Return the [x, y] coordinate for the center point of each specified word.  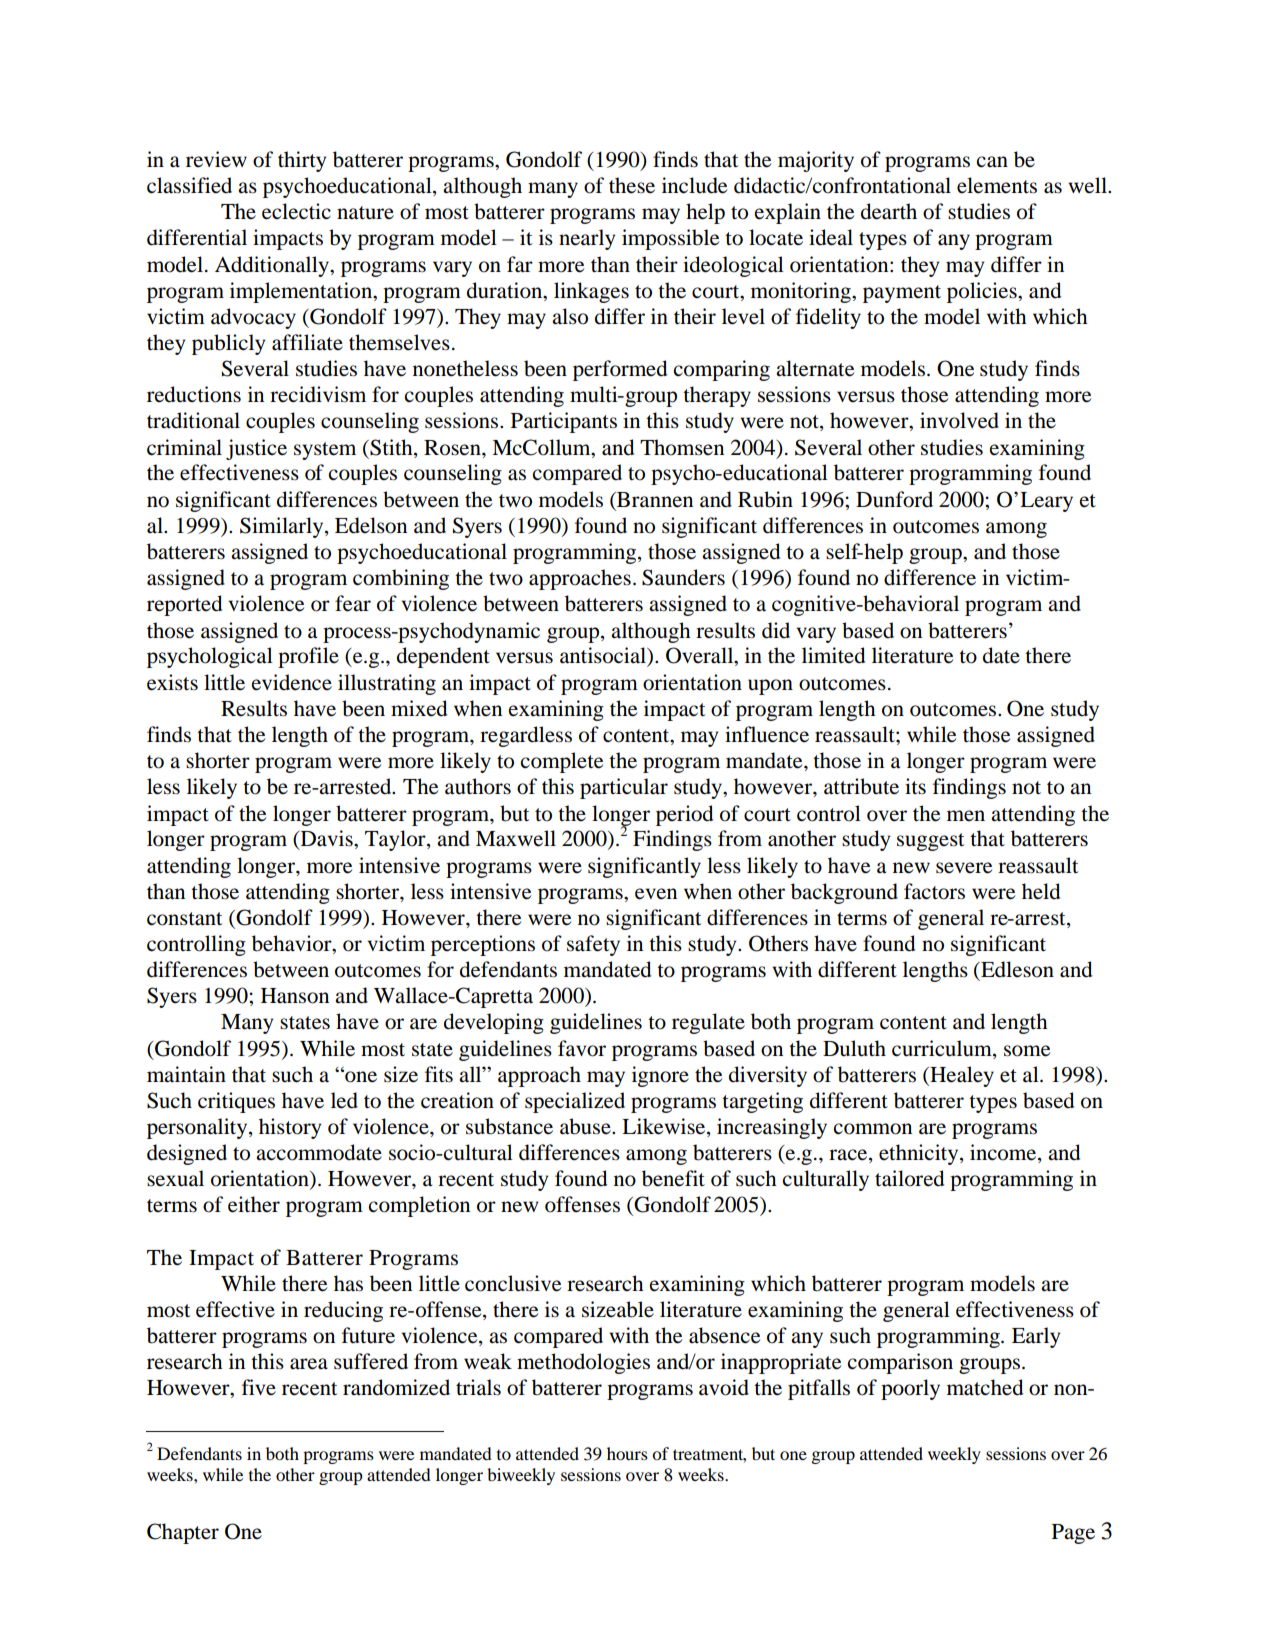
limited [833, 655]
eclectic [296, 211]
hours [627, 1453]
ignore [660, 1076]
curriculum [943, 1048]
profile [308, 657]
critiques [236, 1102]
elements [997, 185]
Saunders [683, 577]
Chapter [183, 1533]
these [632, 185]
